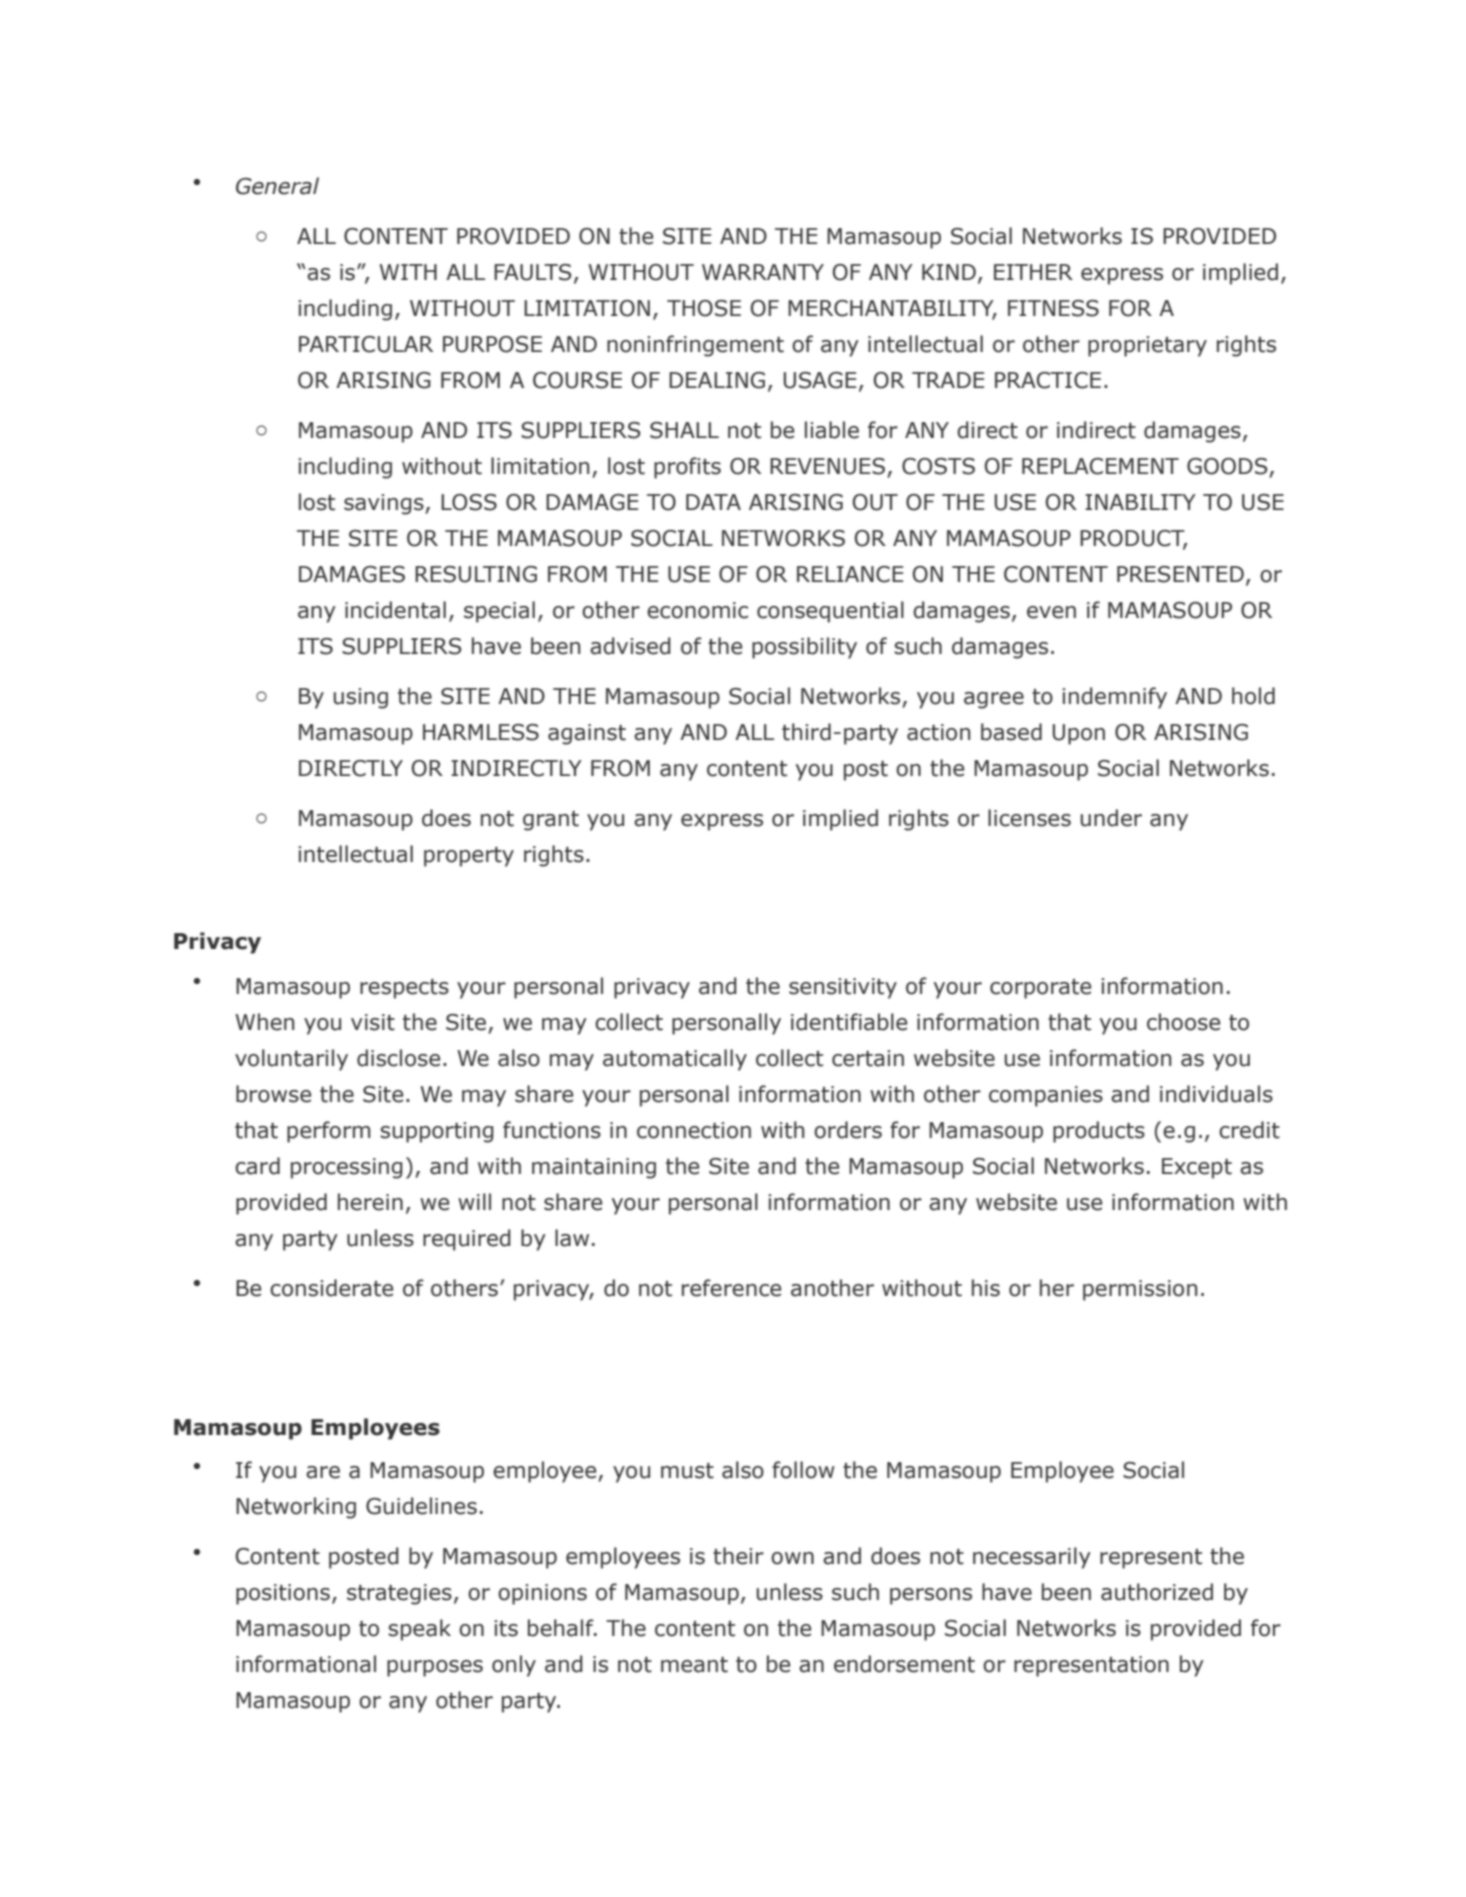  Describe the element at coordinates (1197, 1168) in the screenshot. I see `Except` at that location.
